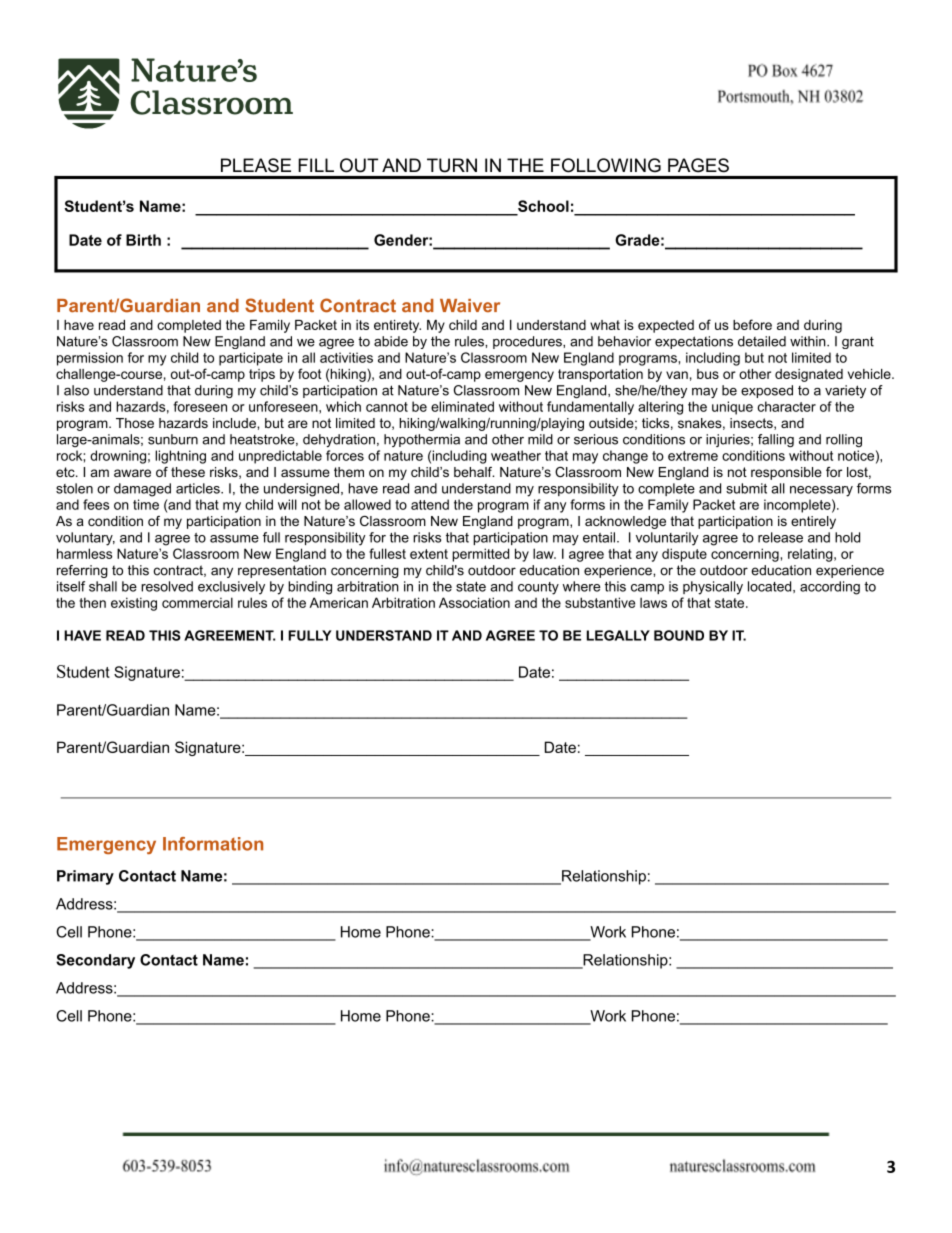  What do you see at coordinates (167, 586) in the image?
I see `resolved` at bounding box center [167, 586].
